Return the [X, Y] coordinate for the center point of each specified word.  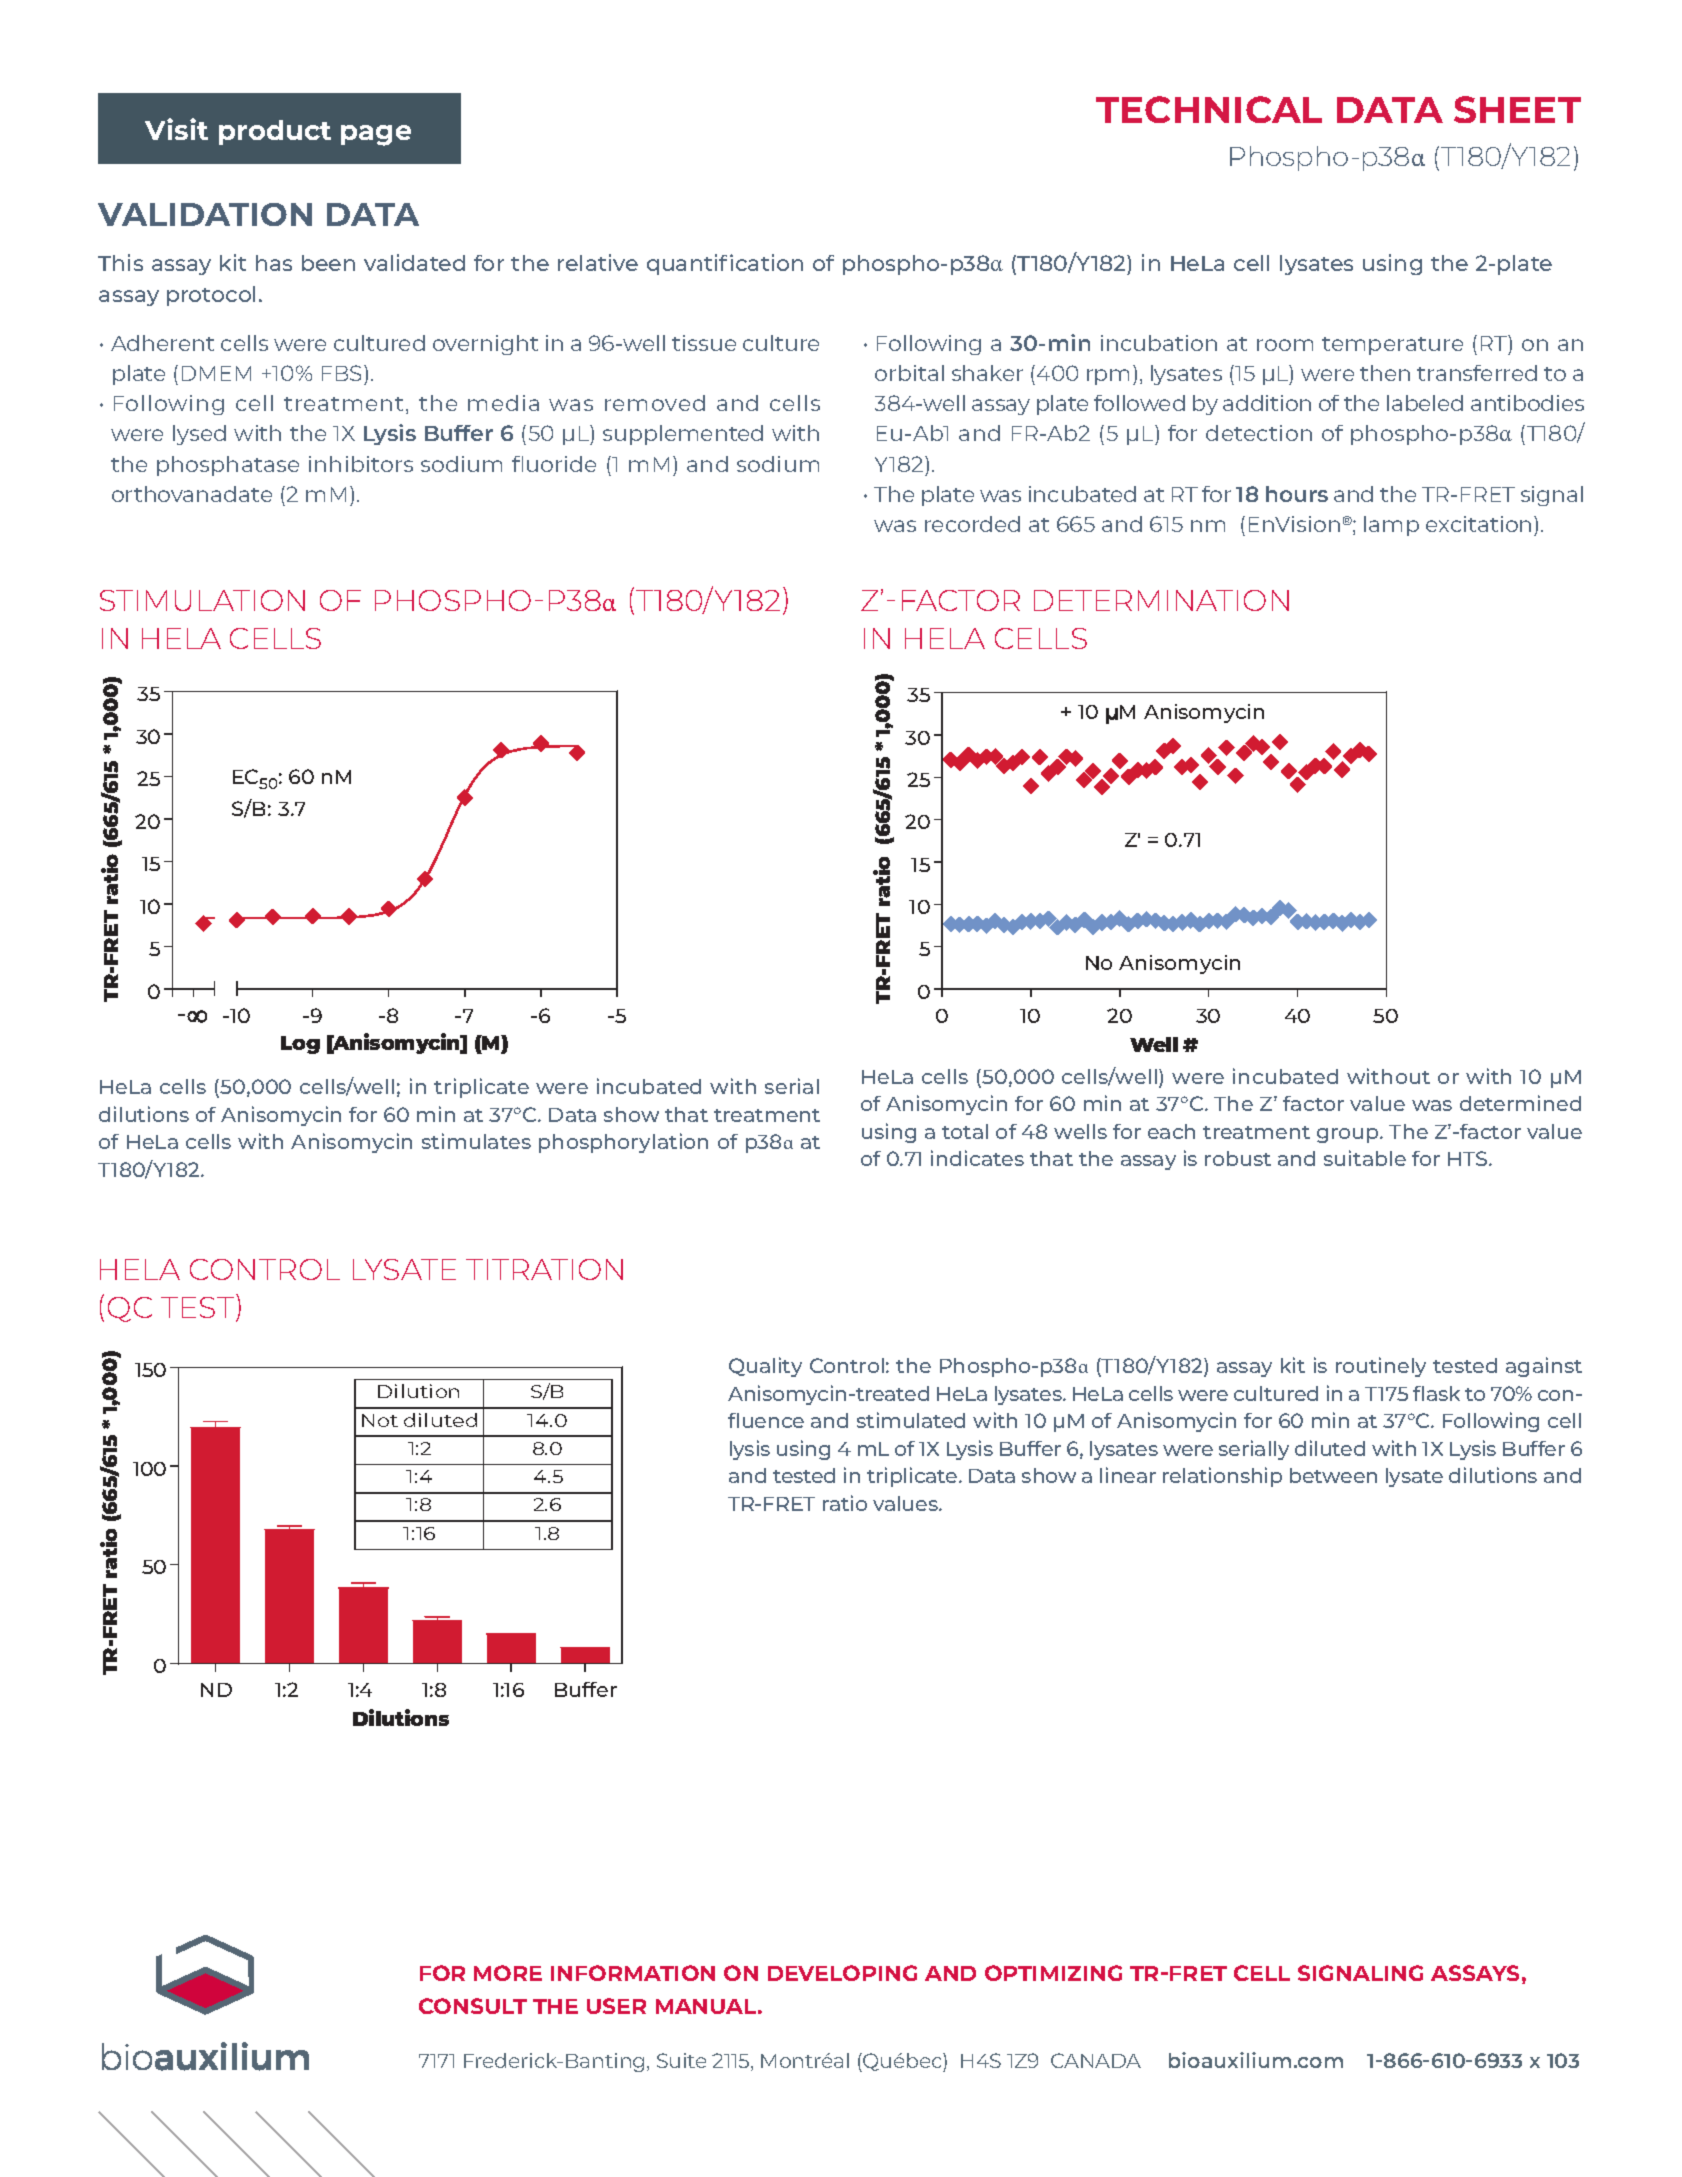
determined [1520, 1103]
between [1333, 1475]
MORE [508, 1973]
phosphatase [228, 466]
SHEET [1517, 109]
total [965, 1131]
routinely [1381, 1367]
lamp [1391, 526]
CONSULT [473, 2006]
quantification [725, 264]
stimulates [476, 1141]
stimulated [911, 1420]
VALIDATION [205, 214]
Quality [765, 1367]
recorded [972, 524]
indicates [977, 1158]
